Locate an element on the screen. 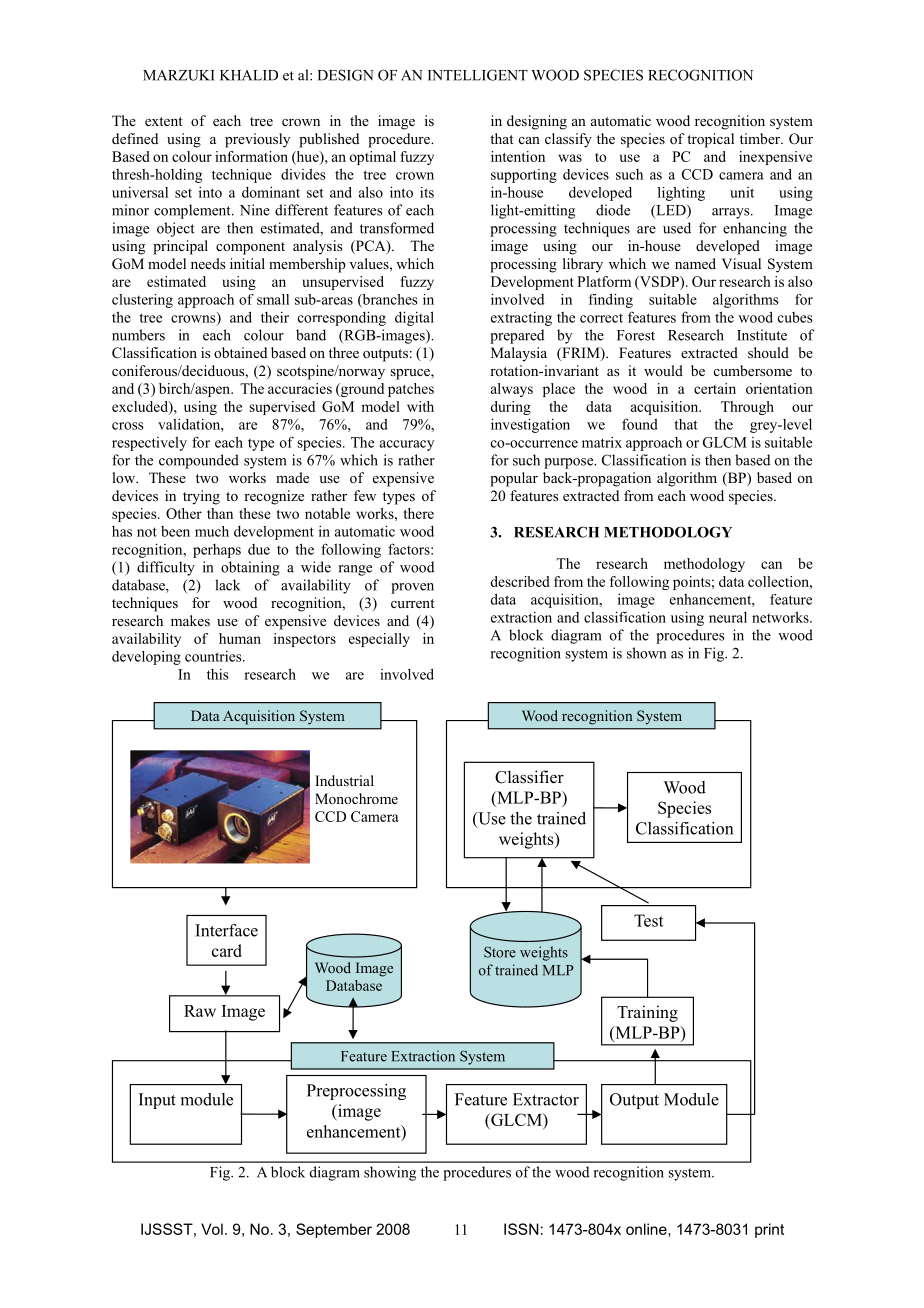 The width and height of the screenshot is (924, 1308). tropical is located at coordinates (710, 140).
